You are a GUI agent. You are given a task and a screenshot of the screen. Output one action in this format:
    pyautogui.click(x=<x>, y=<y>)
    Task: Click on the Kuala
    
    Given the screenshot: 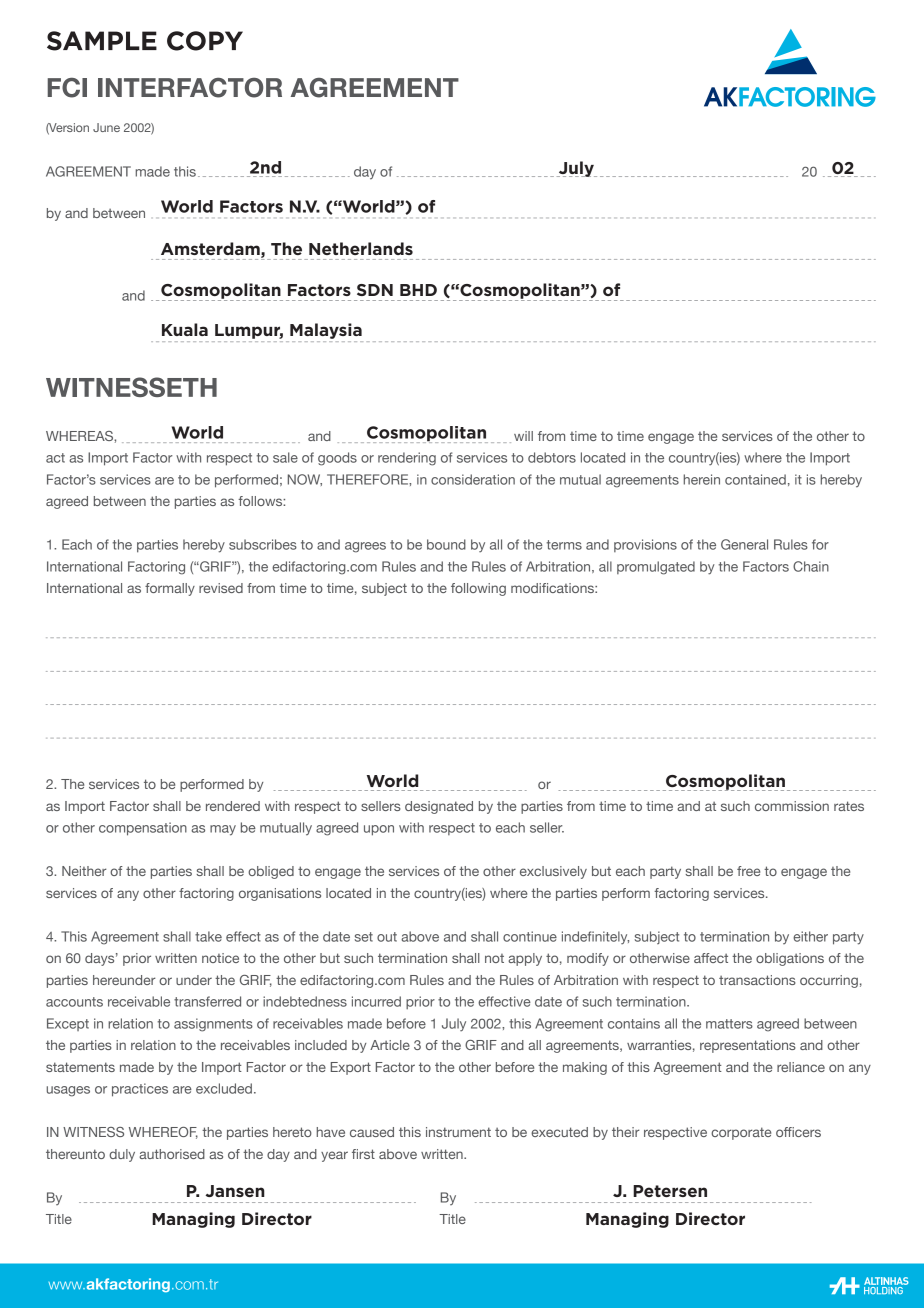 What is the action you would take?
    pyautogui.click(x=185, y=329)
